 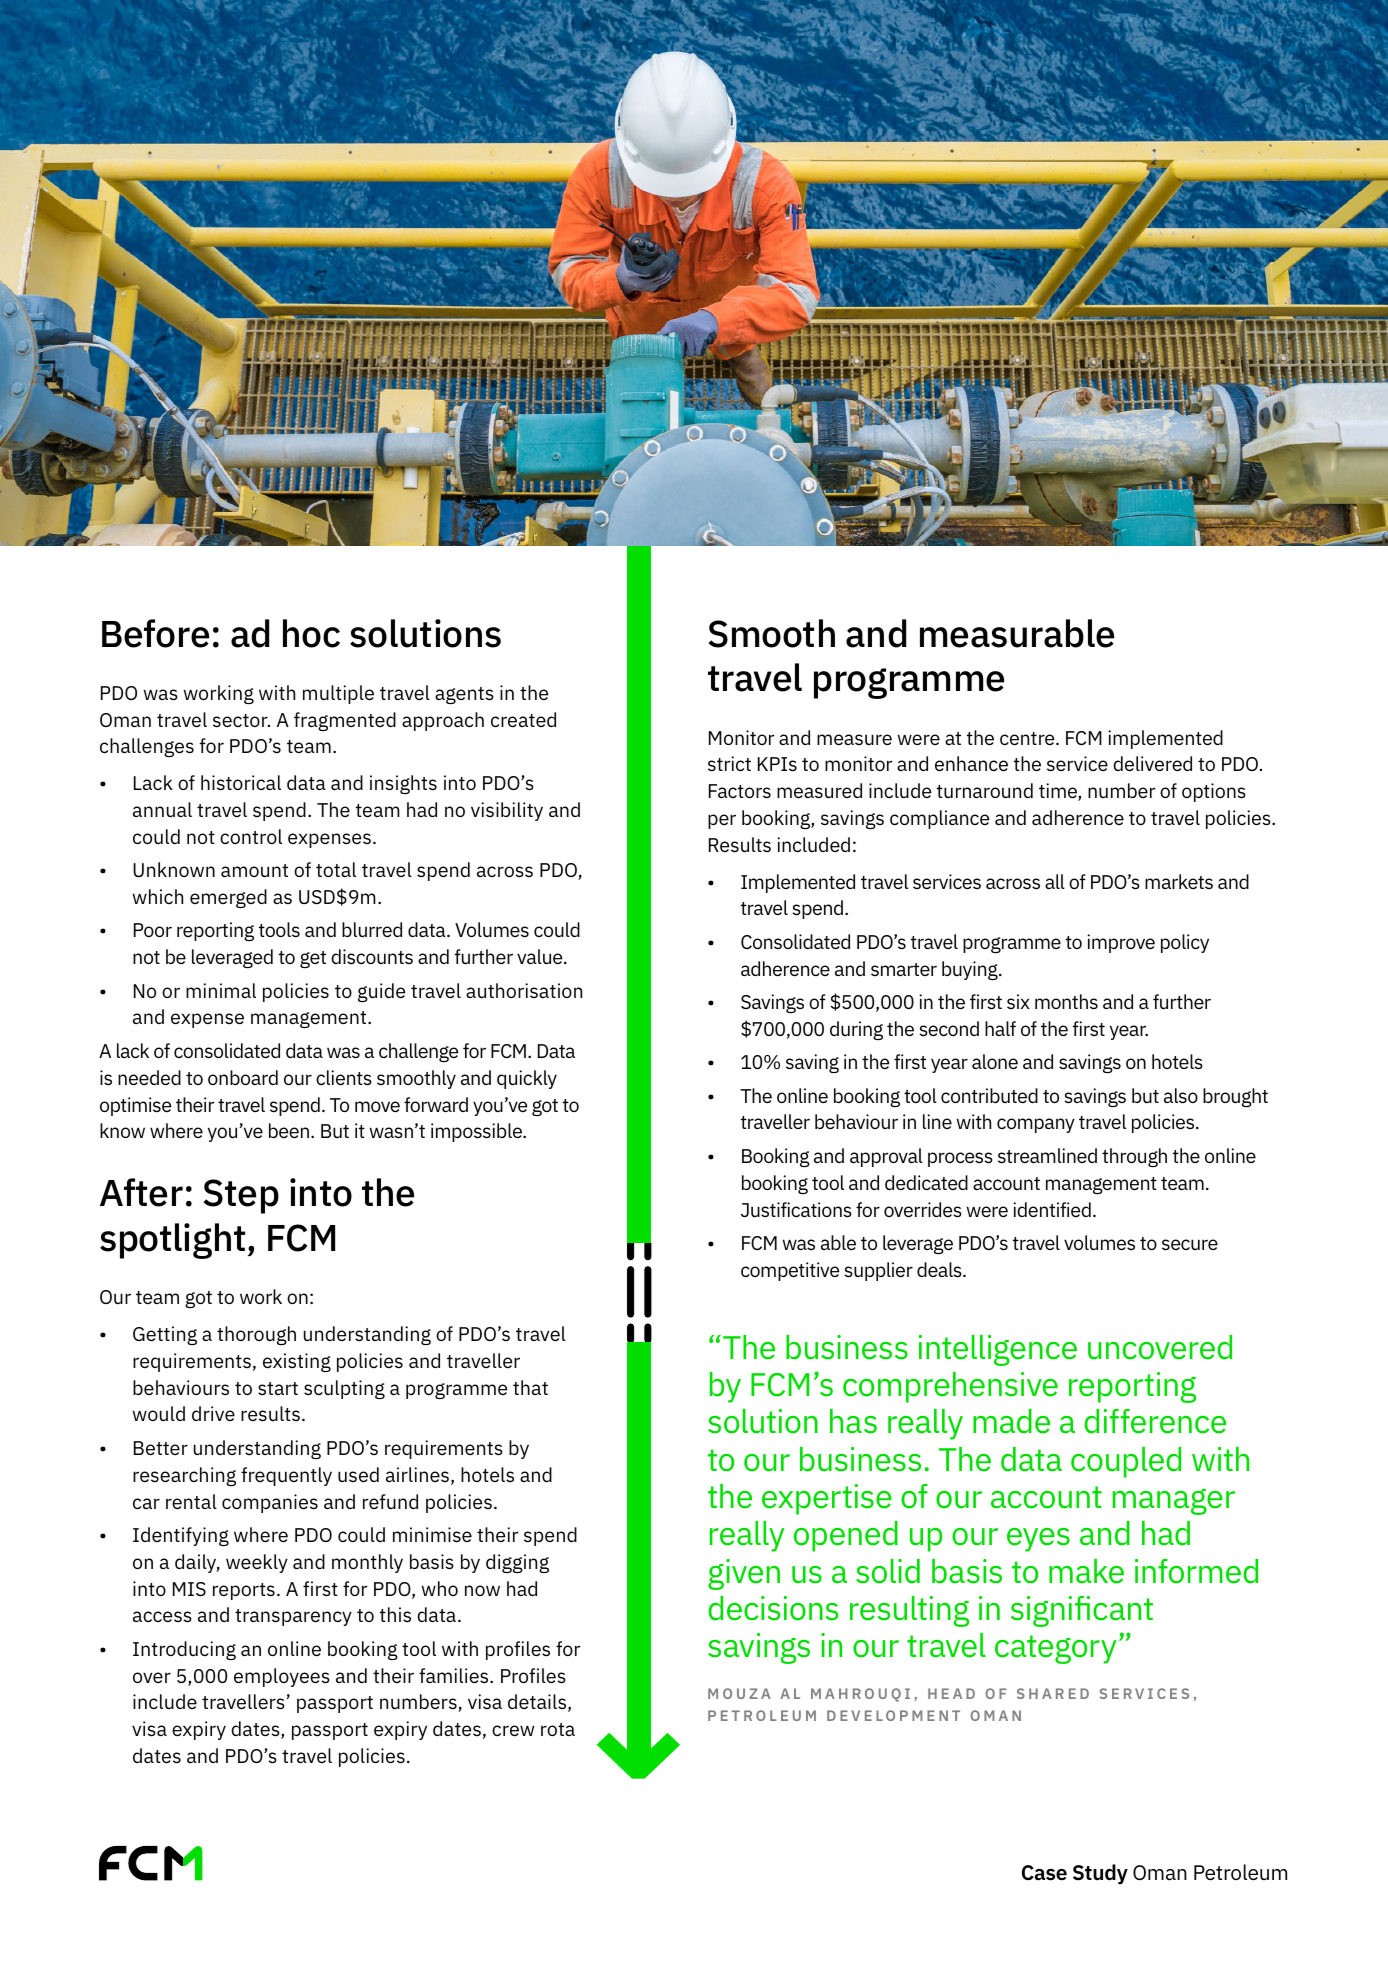 What do you see at coordinates (1100, 1874) in the page?
I see `Study` at bounding box center [1100, 1874].
